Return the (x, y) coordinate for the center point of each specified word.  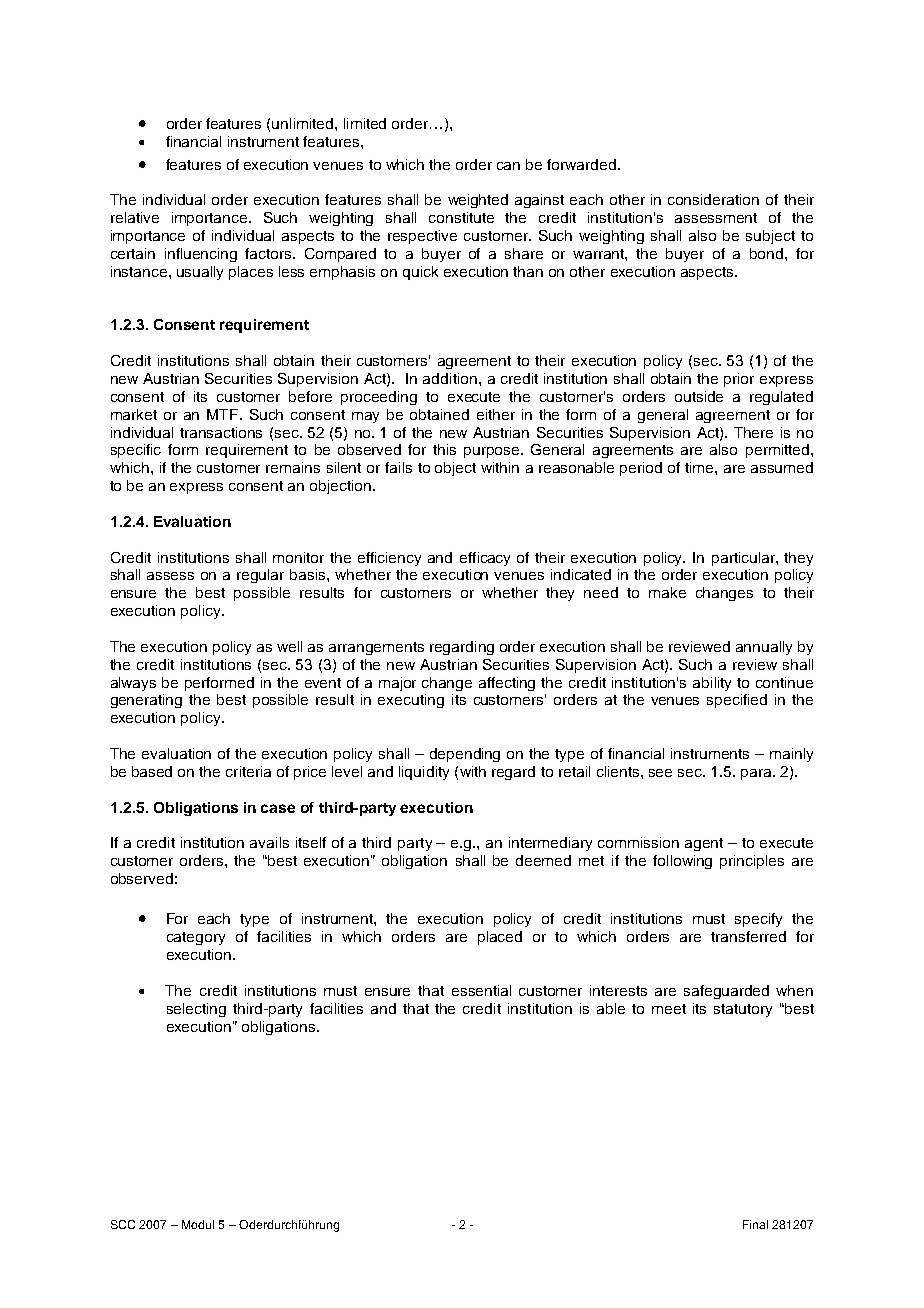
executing (411, 701)
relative (135, 217)
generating (146, 701)
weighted (478, 201)
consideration (713, 199)
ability (712, 684)
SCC (123, 1224)
